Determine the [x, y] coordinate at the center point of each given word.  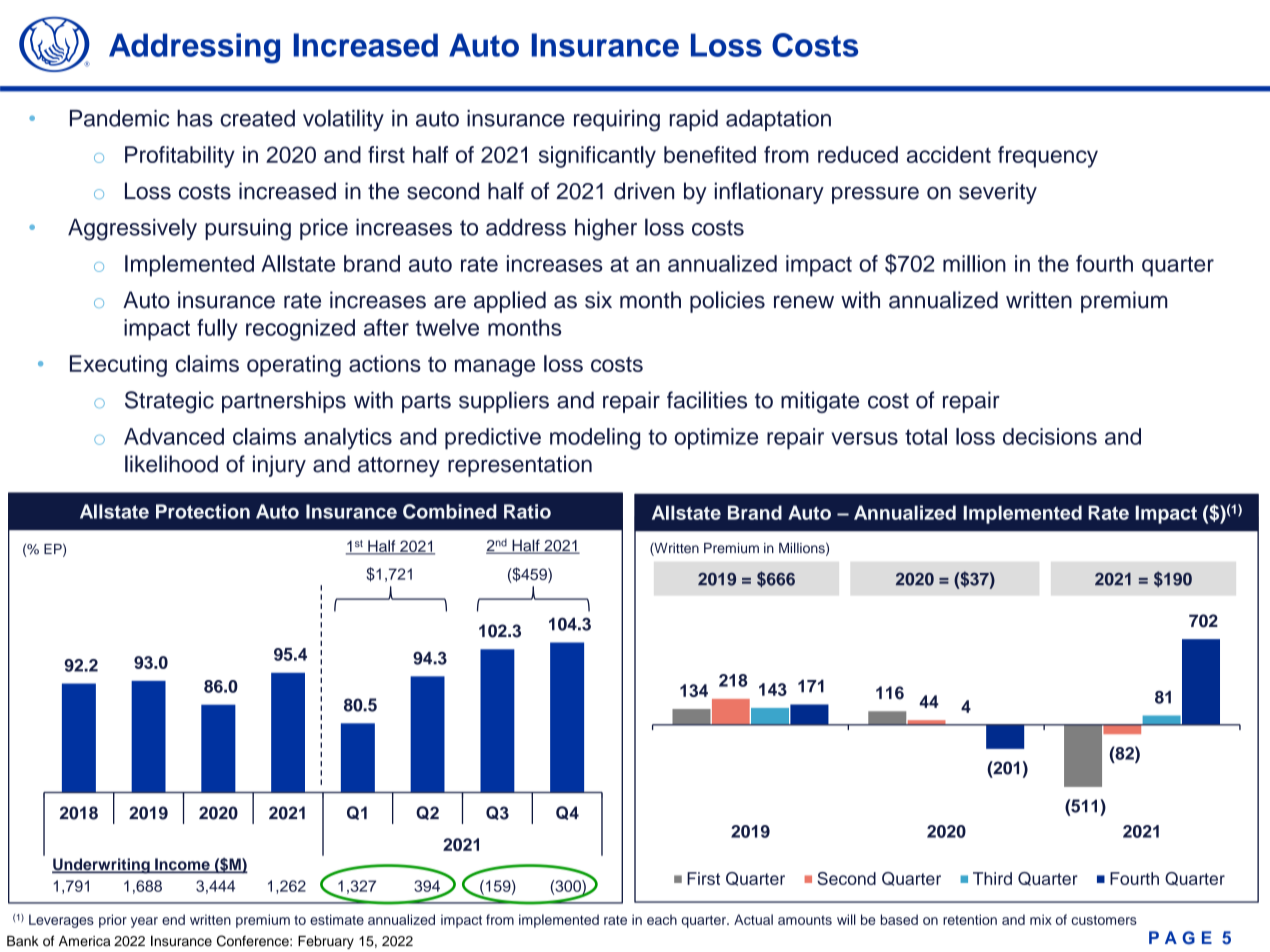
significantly [597, 157]
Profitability [180, 157]
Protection [203, 511]
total [926, 436]
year [144, 922]
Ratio [527, 511]
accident [949, 154]
